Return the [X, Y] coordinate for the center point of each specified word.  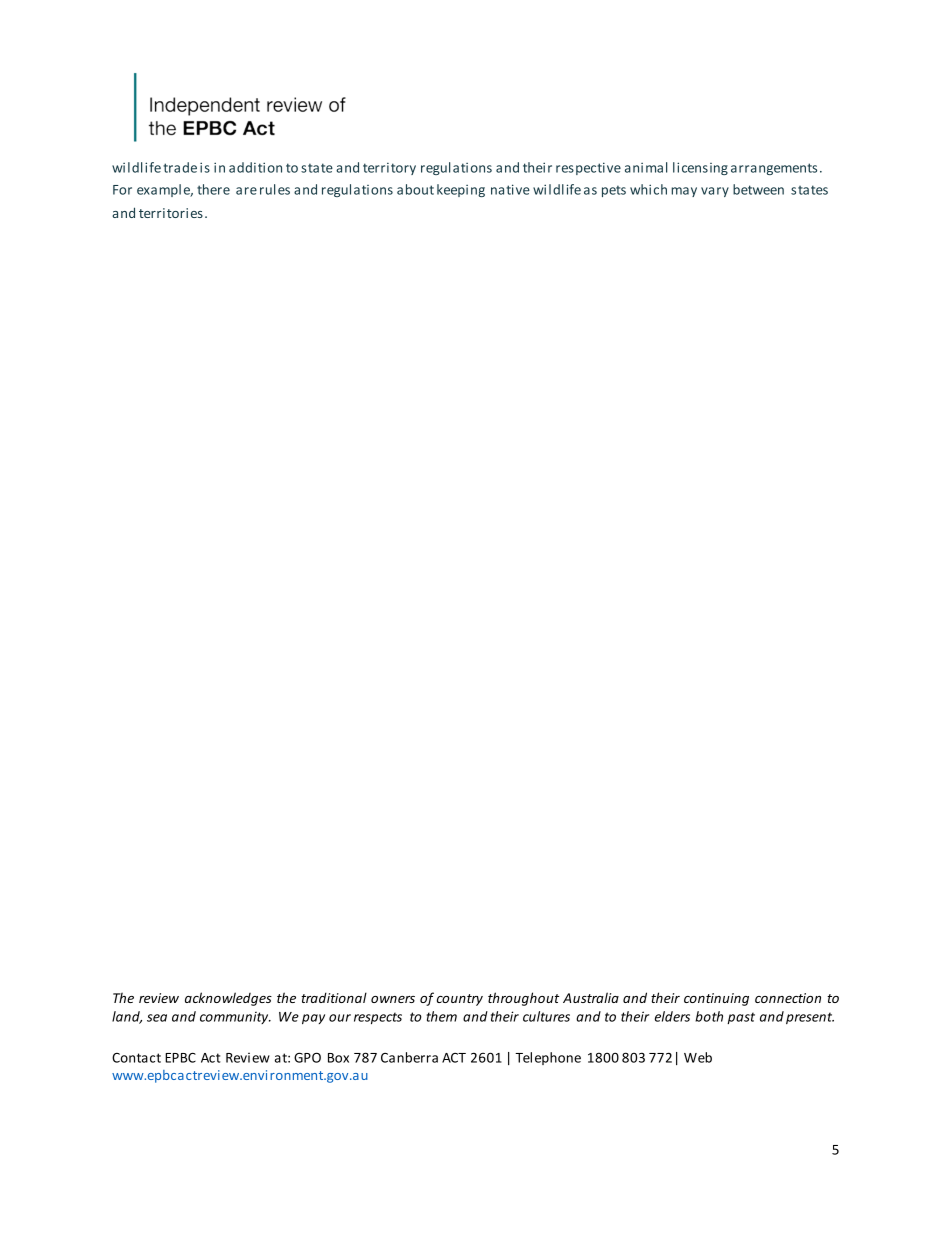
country [460, 1000]
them [442, 1016]
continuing [716, 999]
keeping [461, 190]
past [741, 1018]
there [213, 189]
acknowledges [228, 999]
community [235, 1018]
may [684, 192]
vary [715, 192]
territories [171, 213]
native [510, 189]
